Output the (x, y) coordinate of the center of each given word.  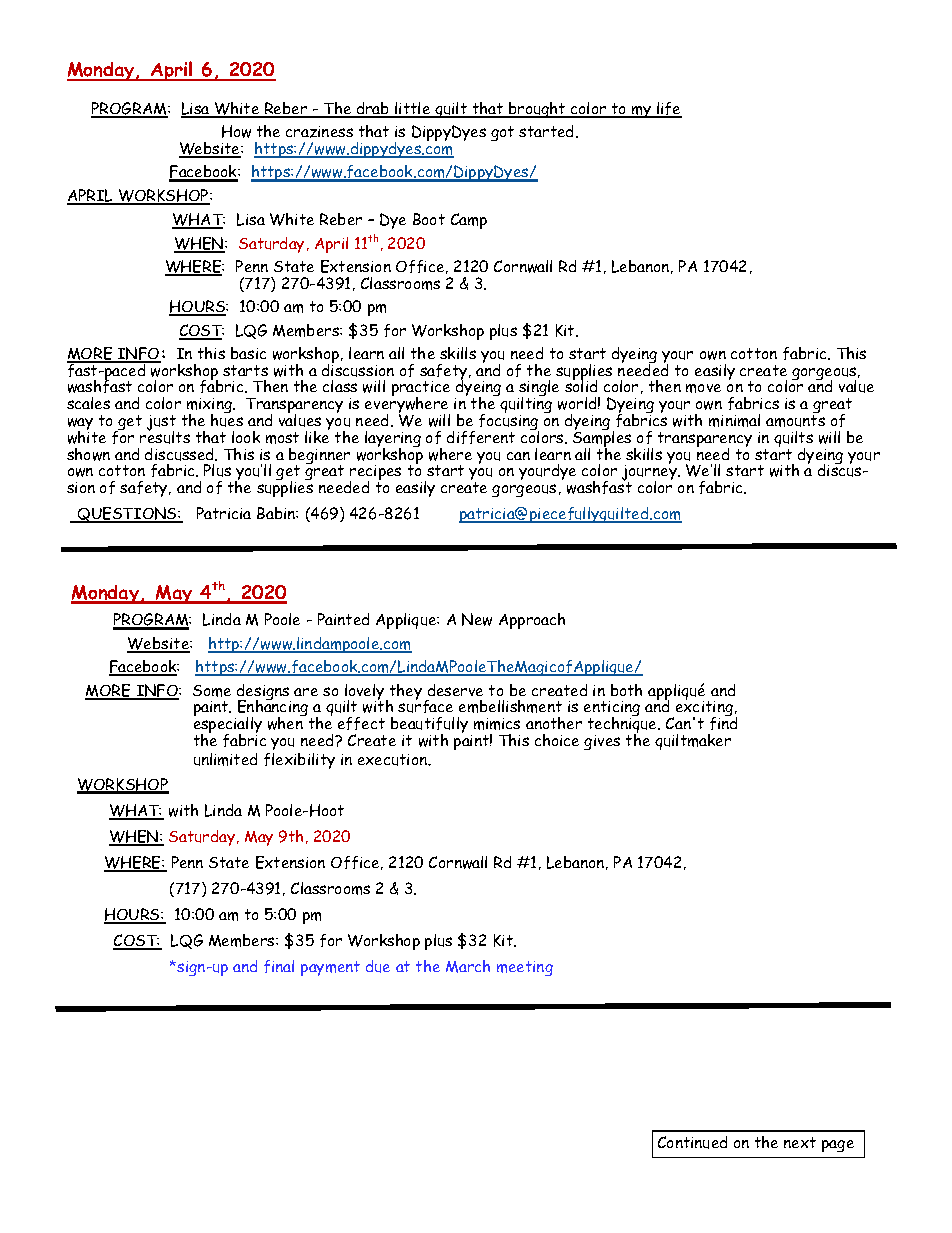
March (468, 966)
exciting (704, 709)
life (668, 110)
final (279, 966)
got (502, 133)
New (477, 619)
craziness (319, 132)
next (800, 1142)
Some (212, 691)
